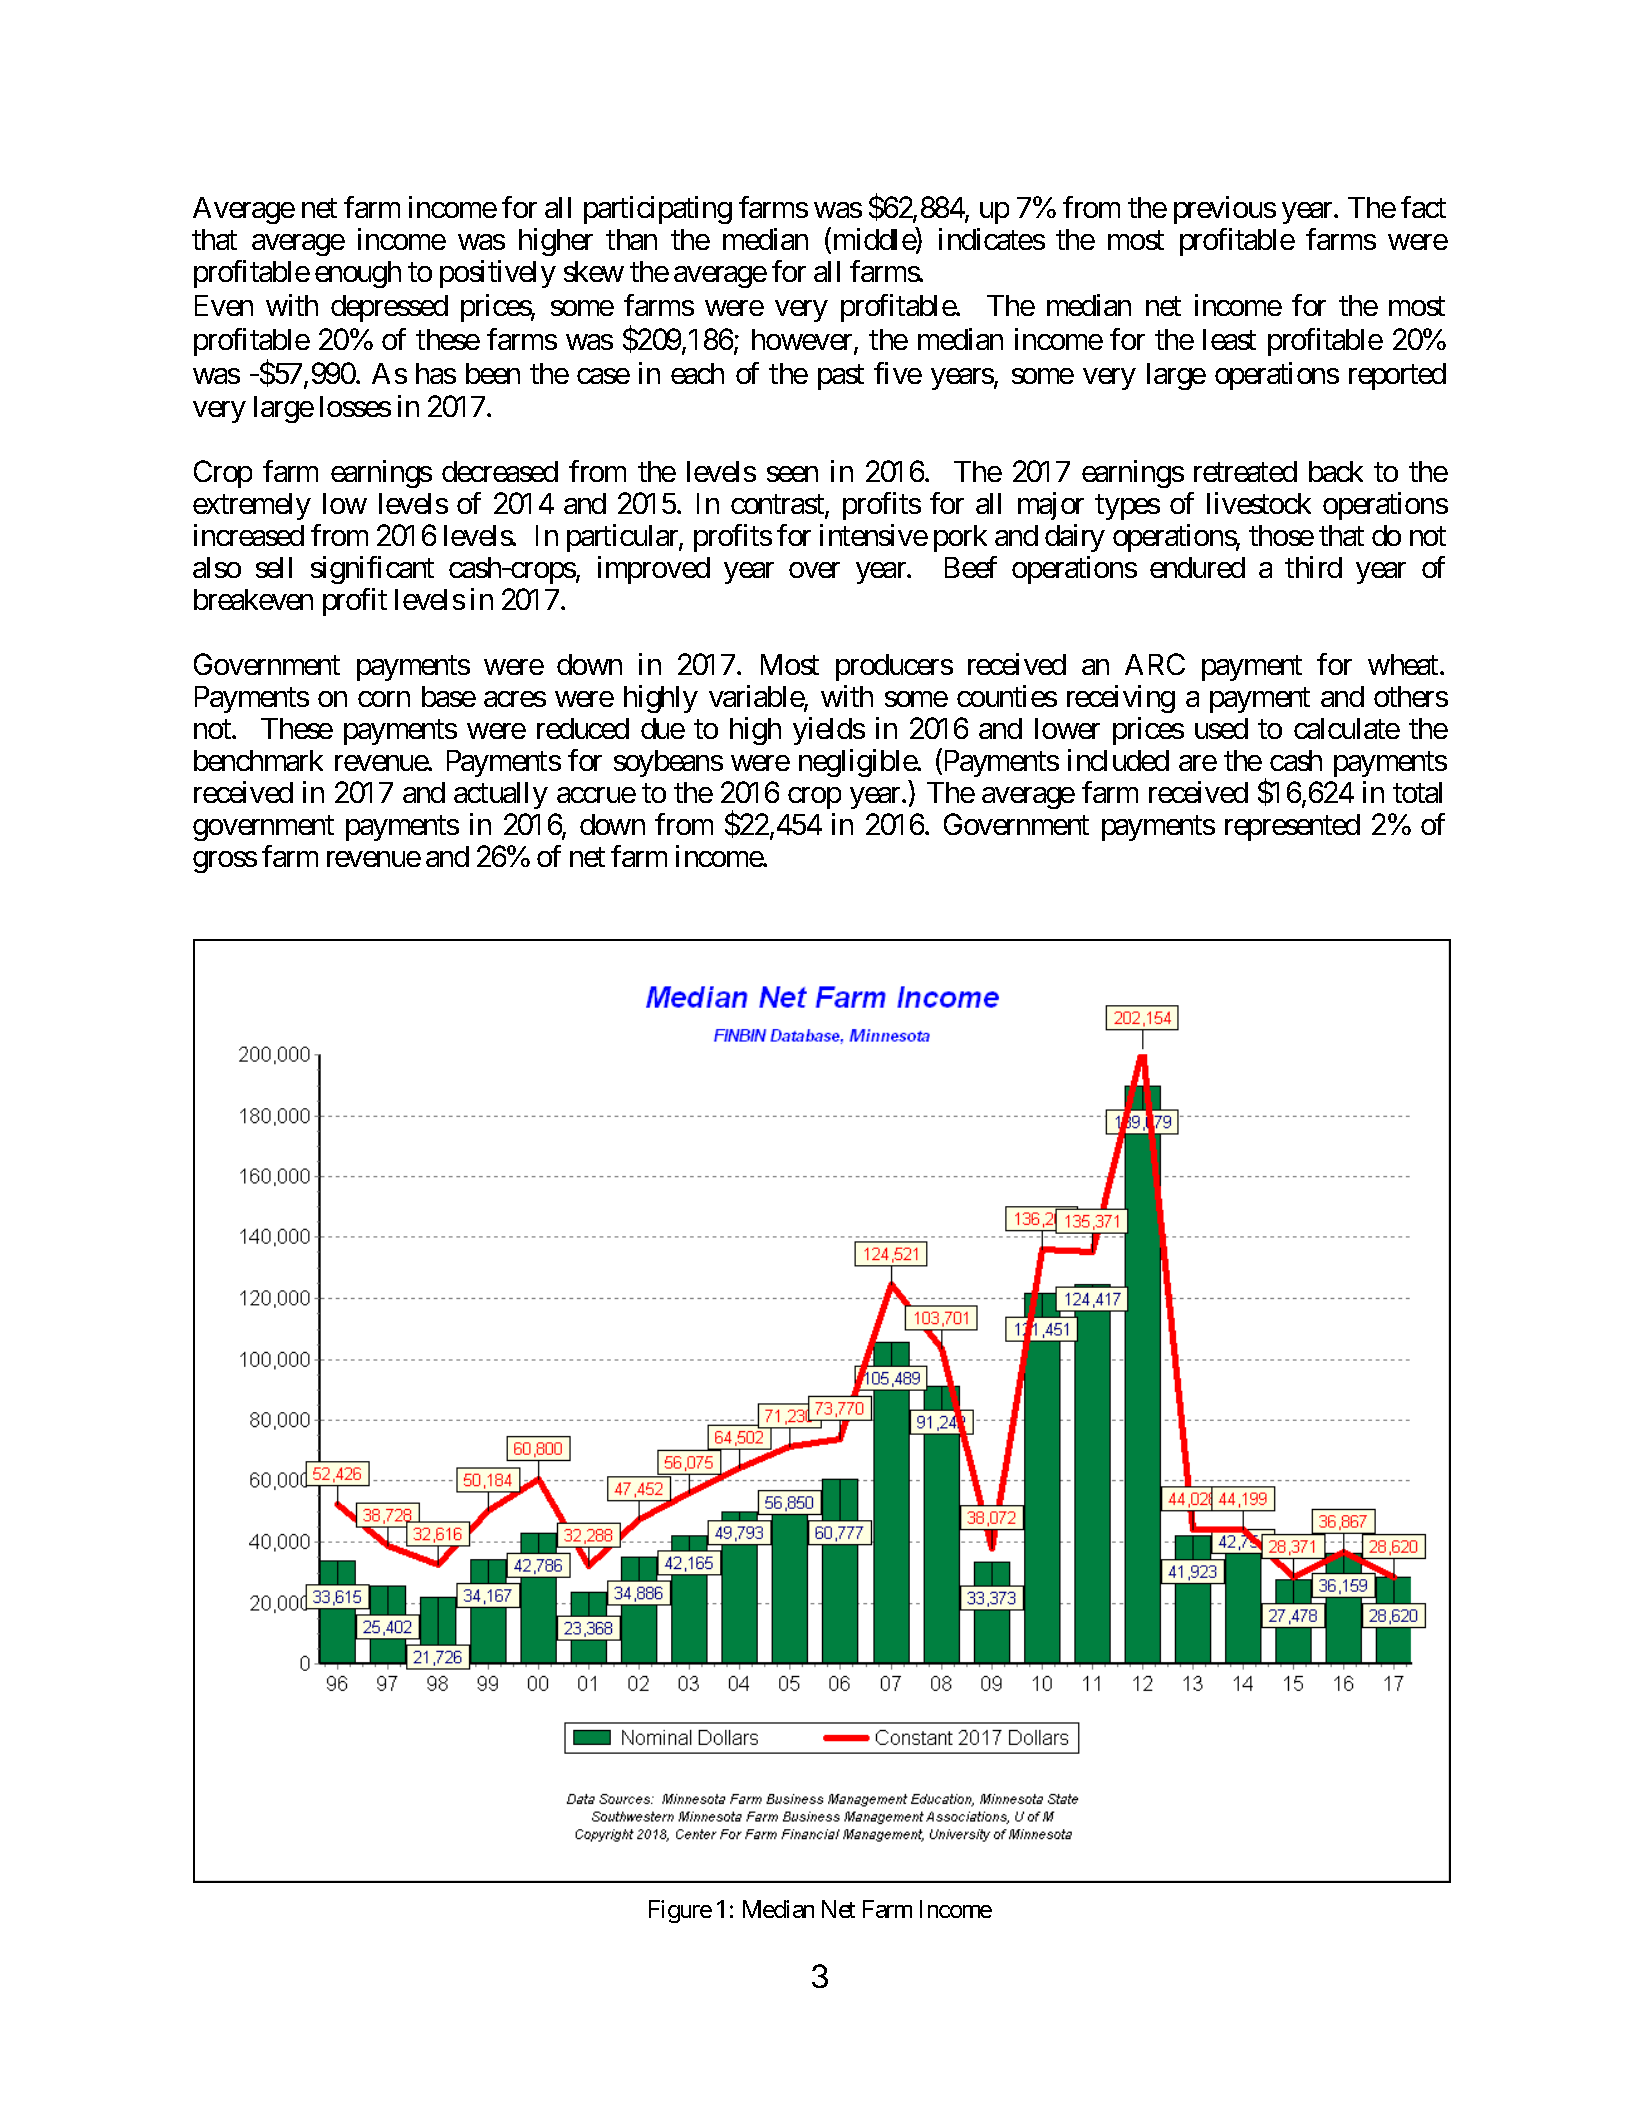  I want to click on due, so click(663, 728).
